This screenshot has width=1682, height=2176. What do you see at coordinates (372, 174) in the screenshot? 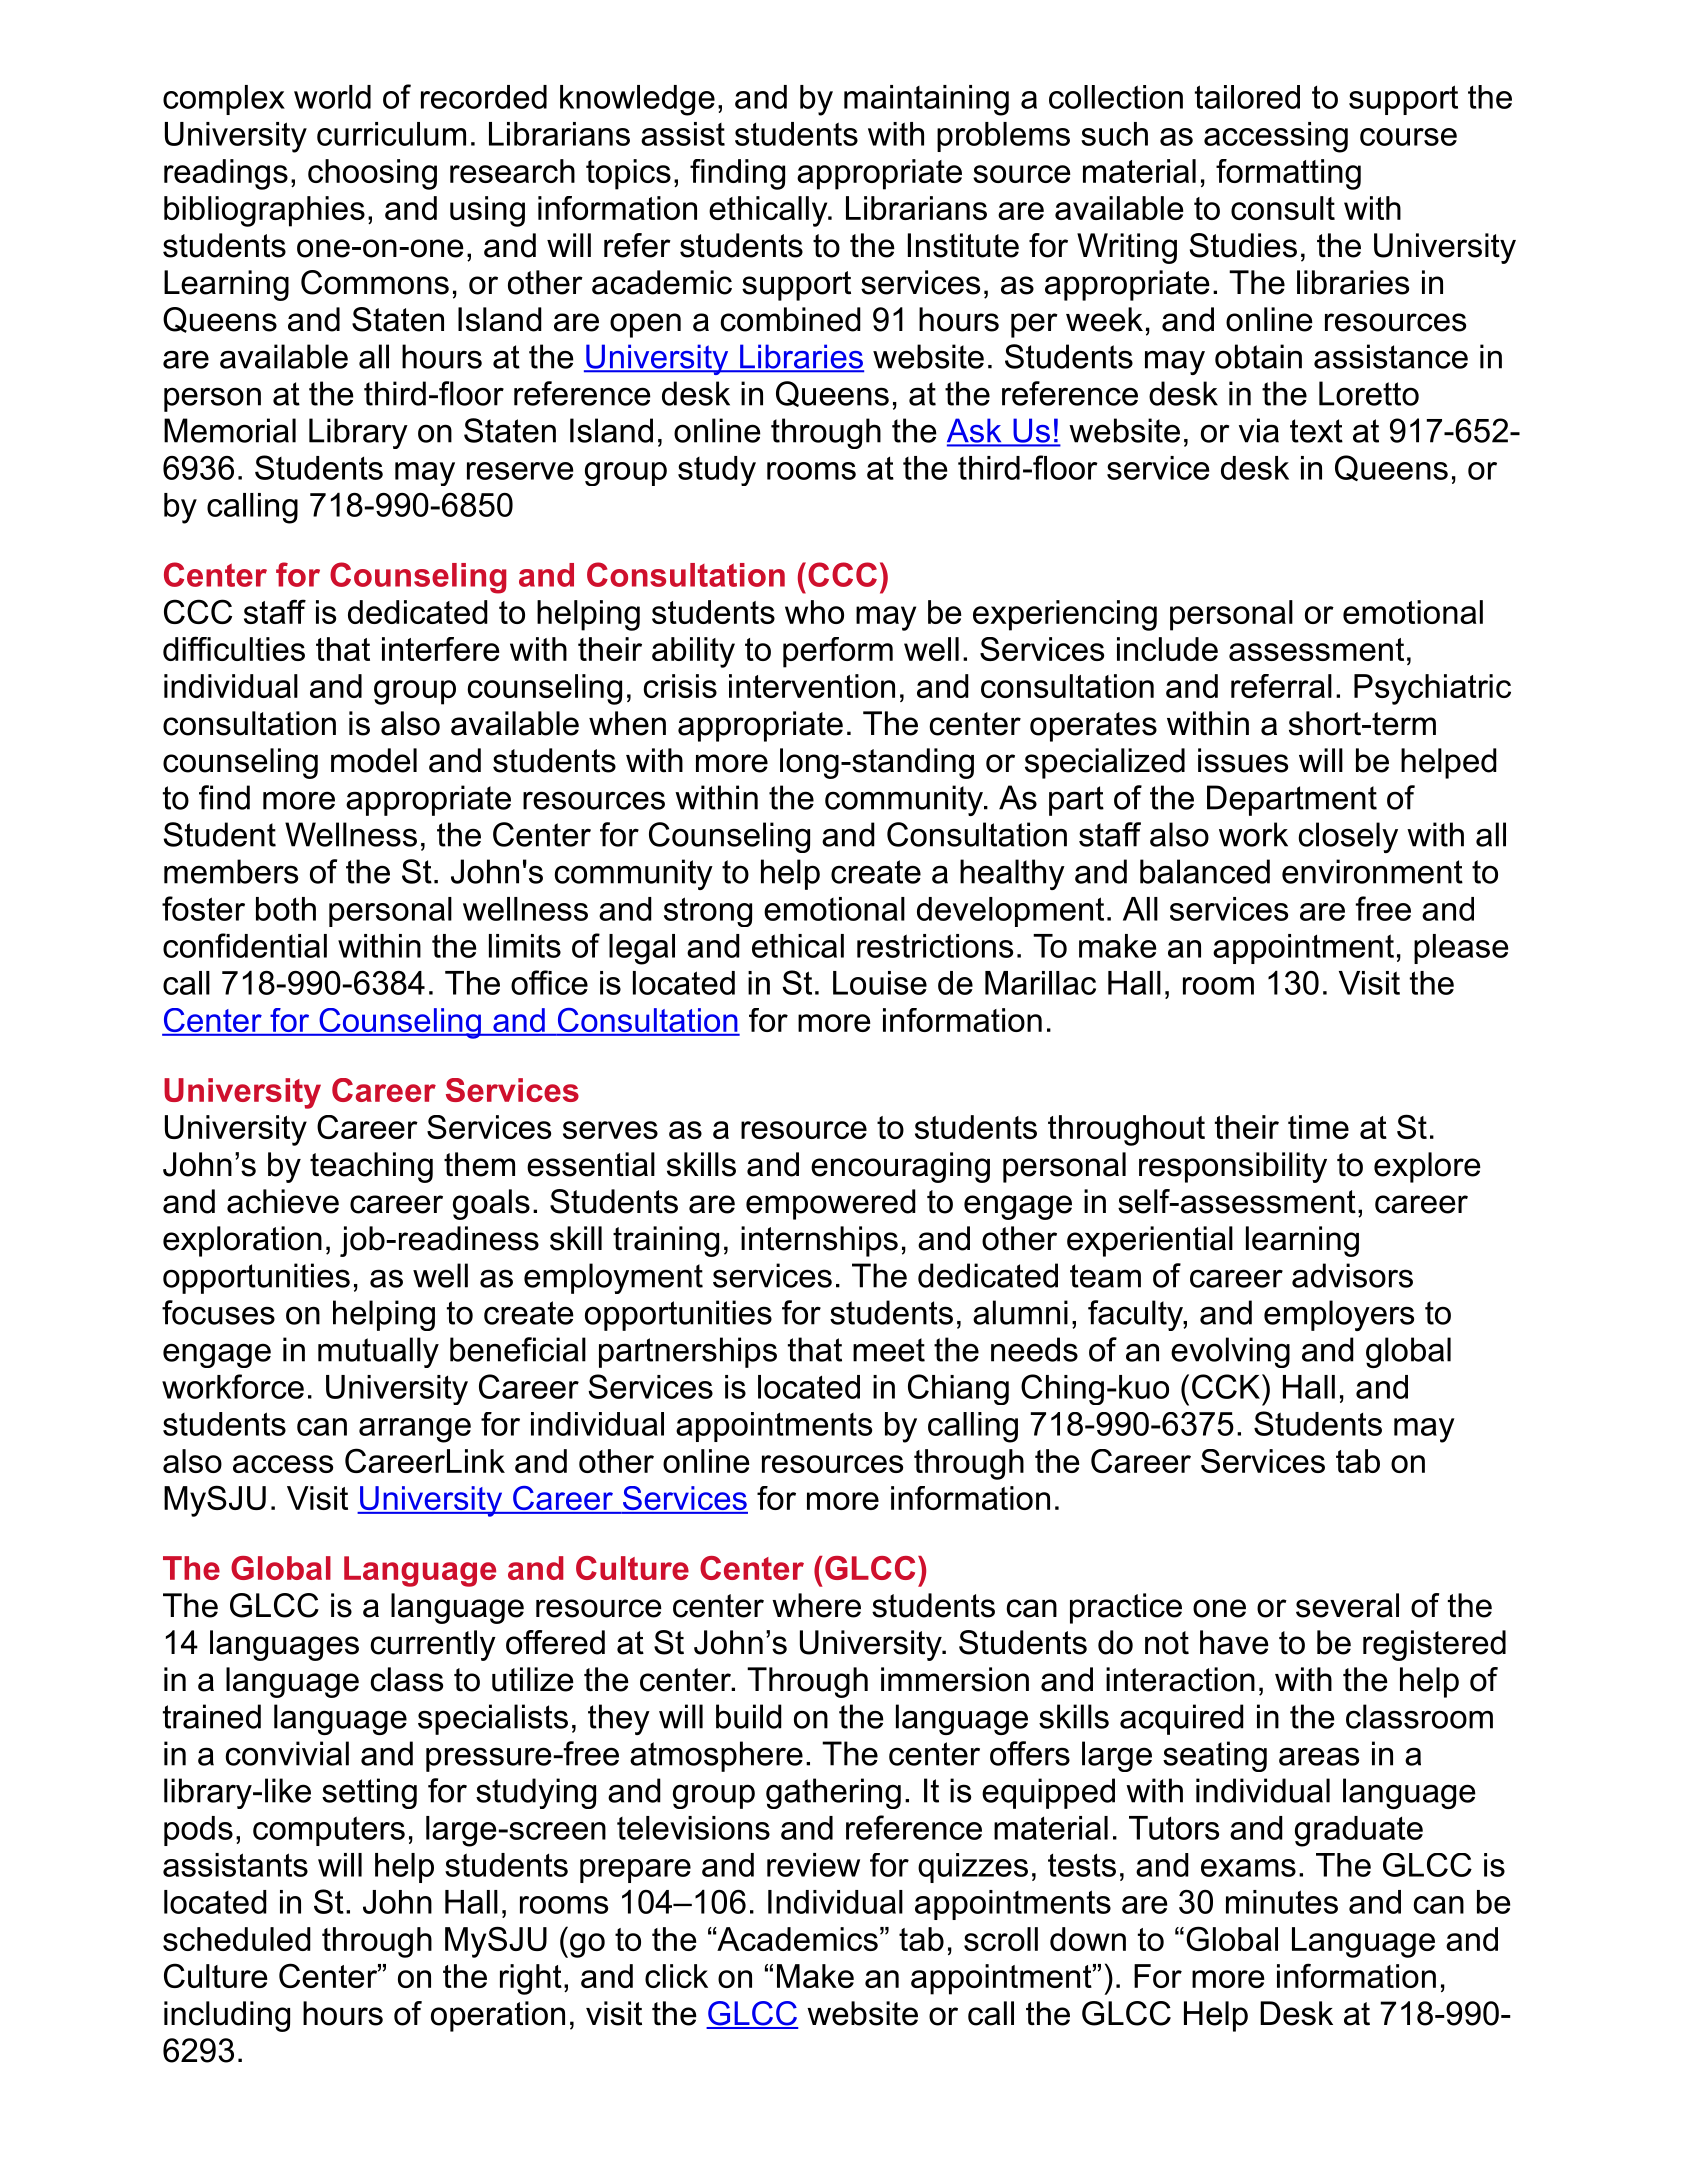
I see `choosing` at bounding box center [372, 174].
